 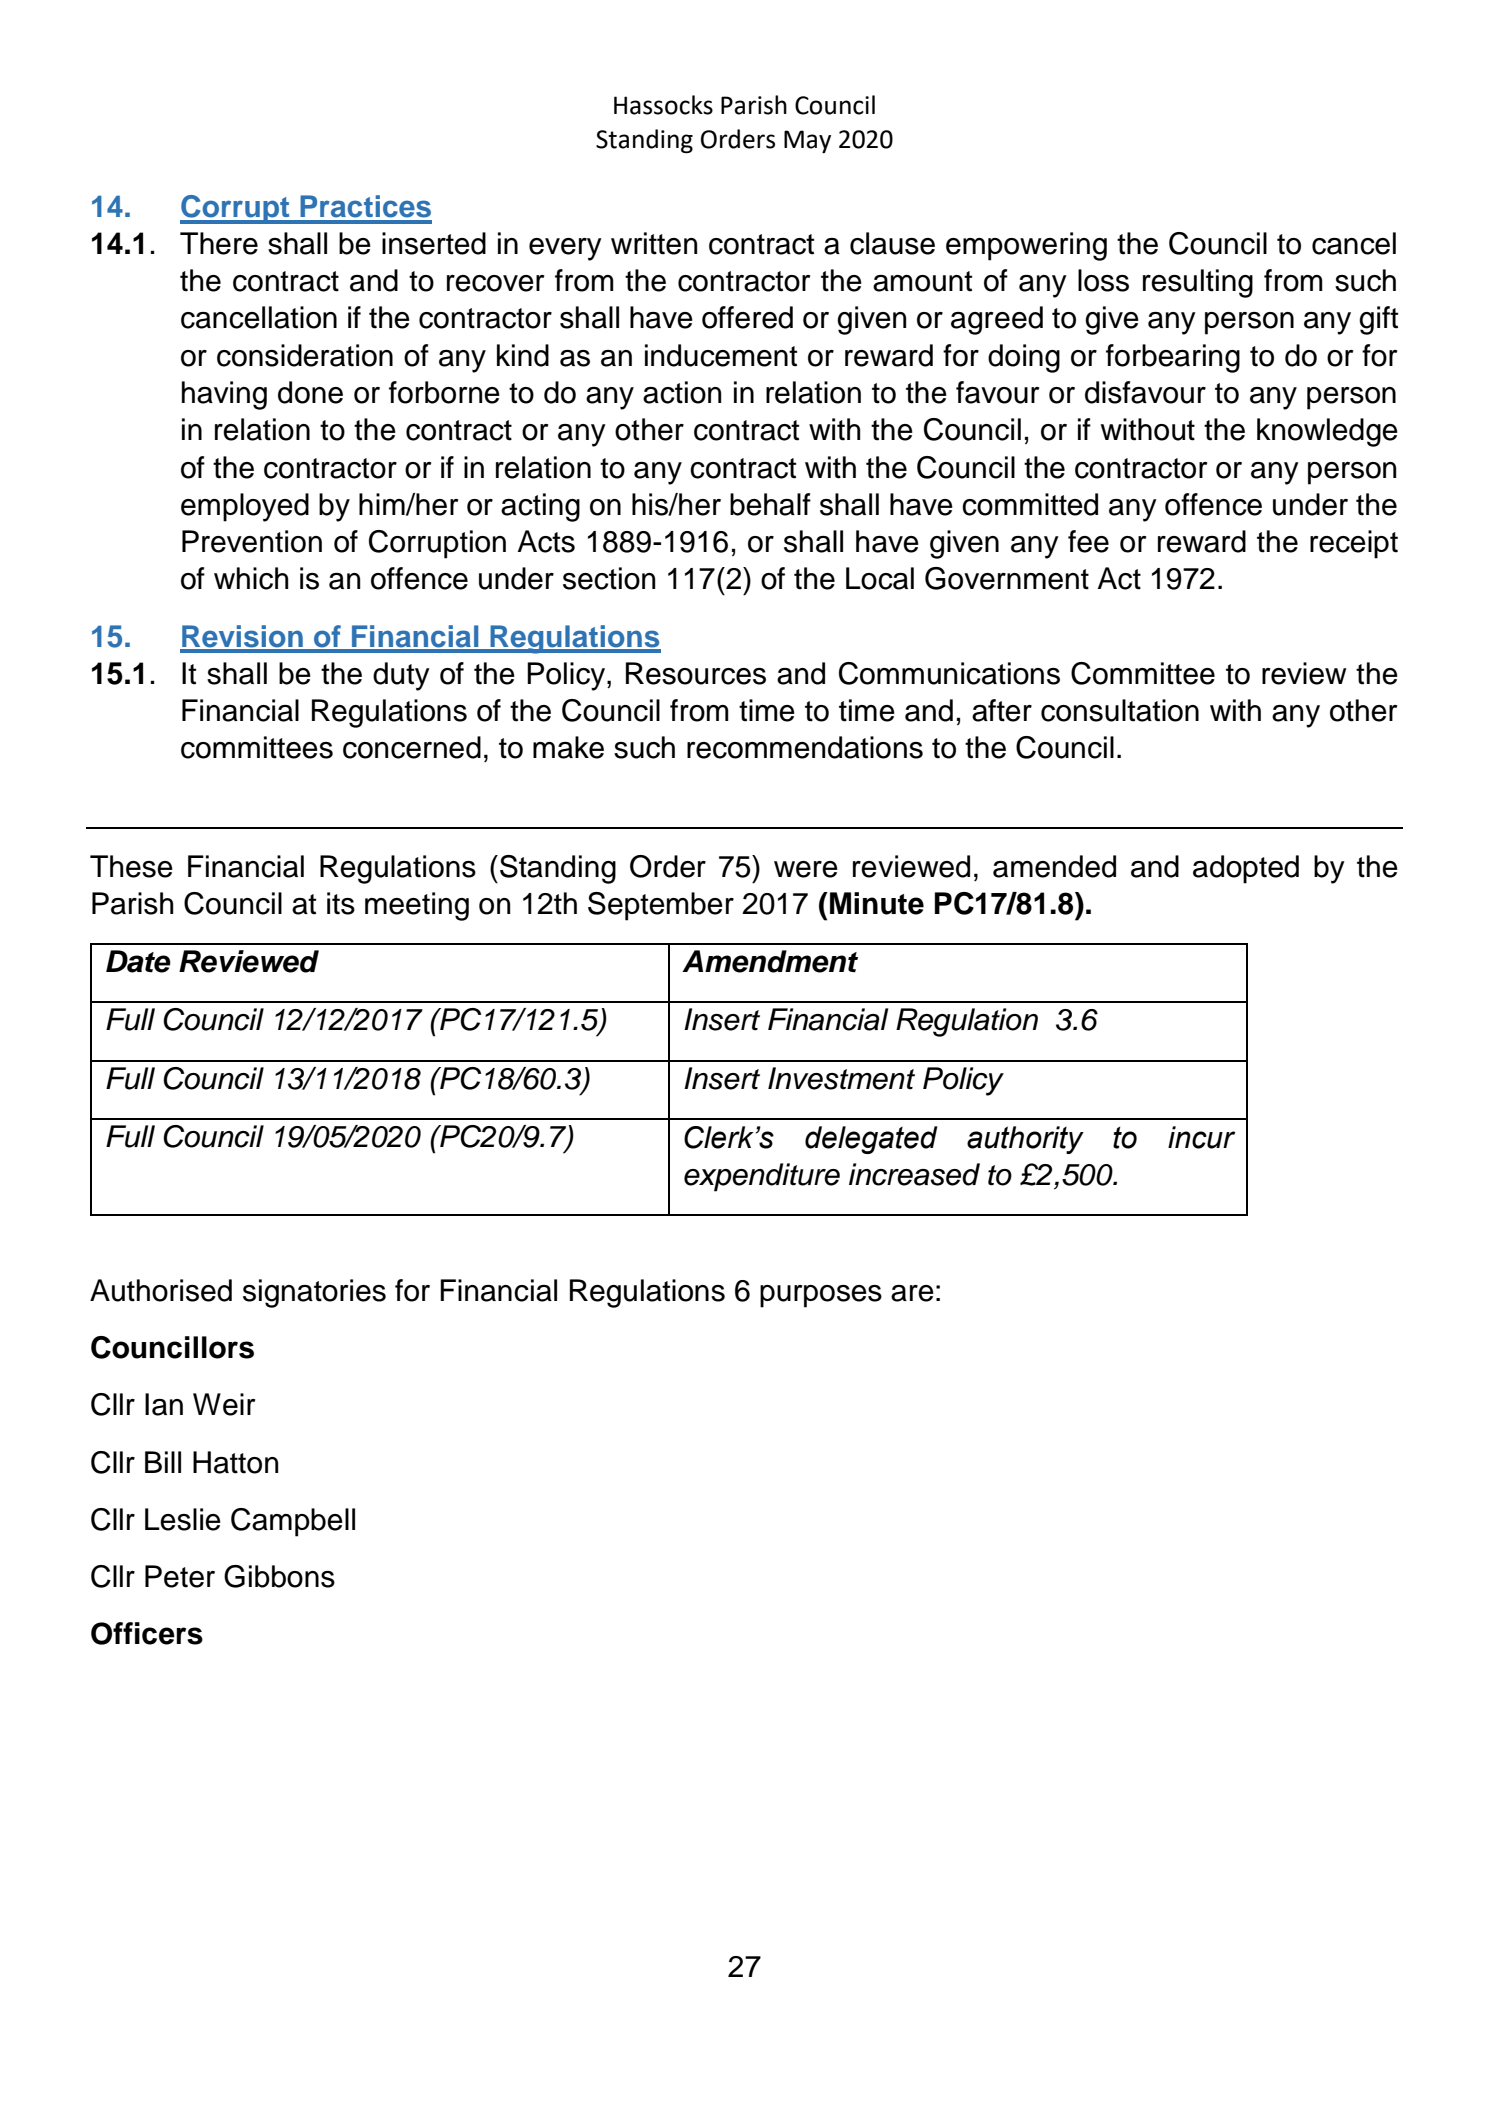 I want to click on Campbell, so click(x=293, y=1522).
